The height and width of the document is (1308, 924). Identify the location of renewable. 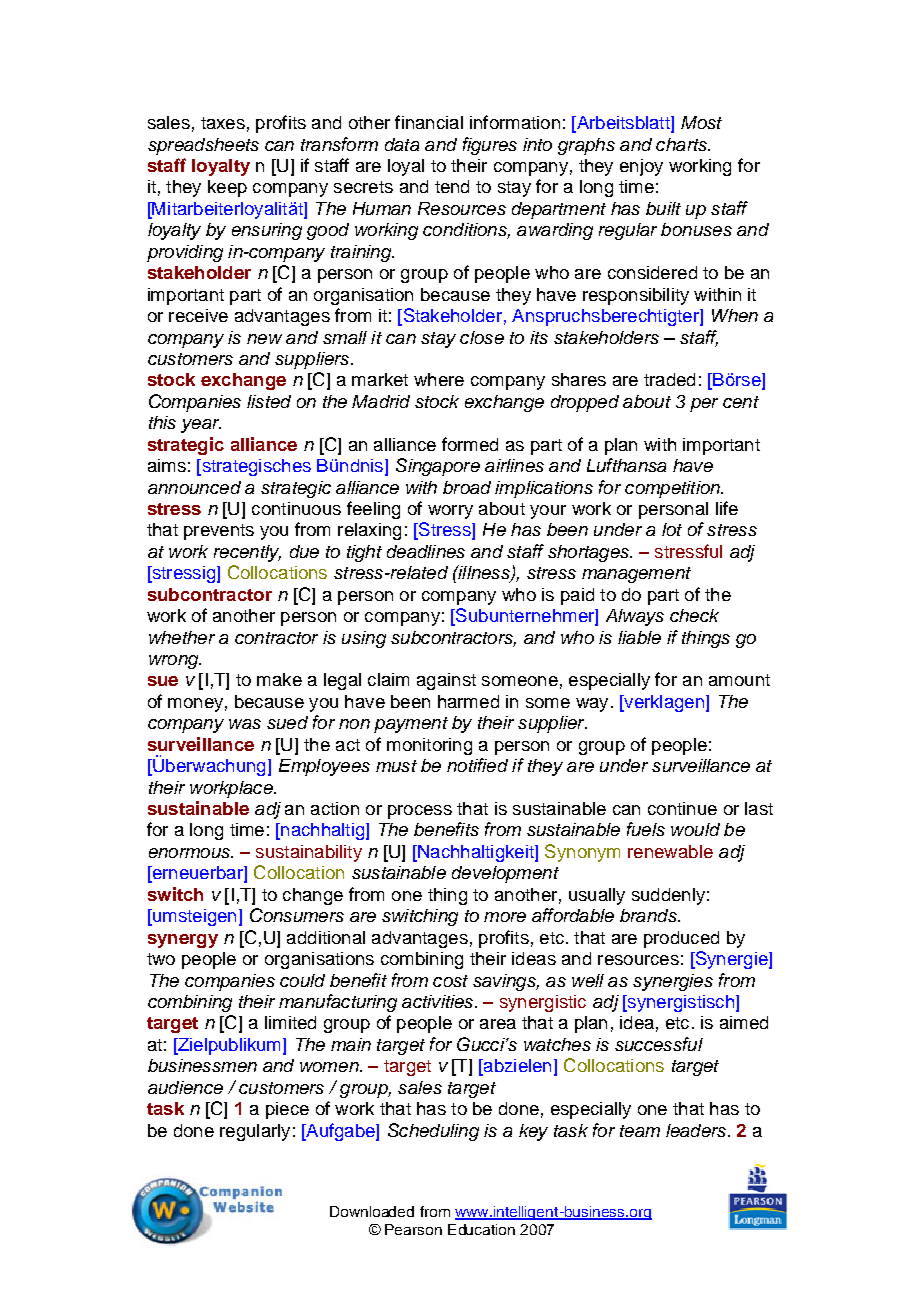
(670, 851).
